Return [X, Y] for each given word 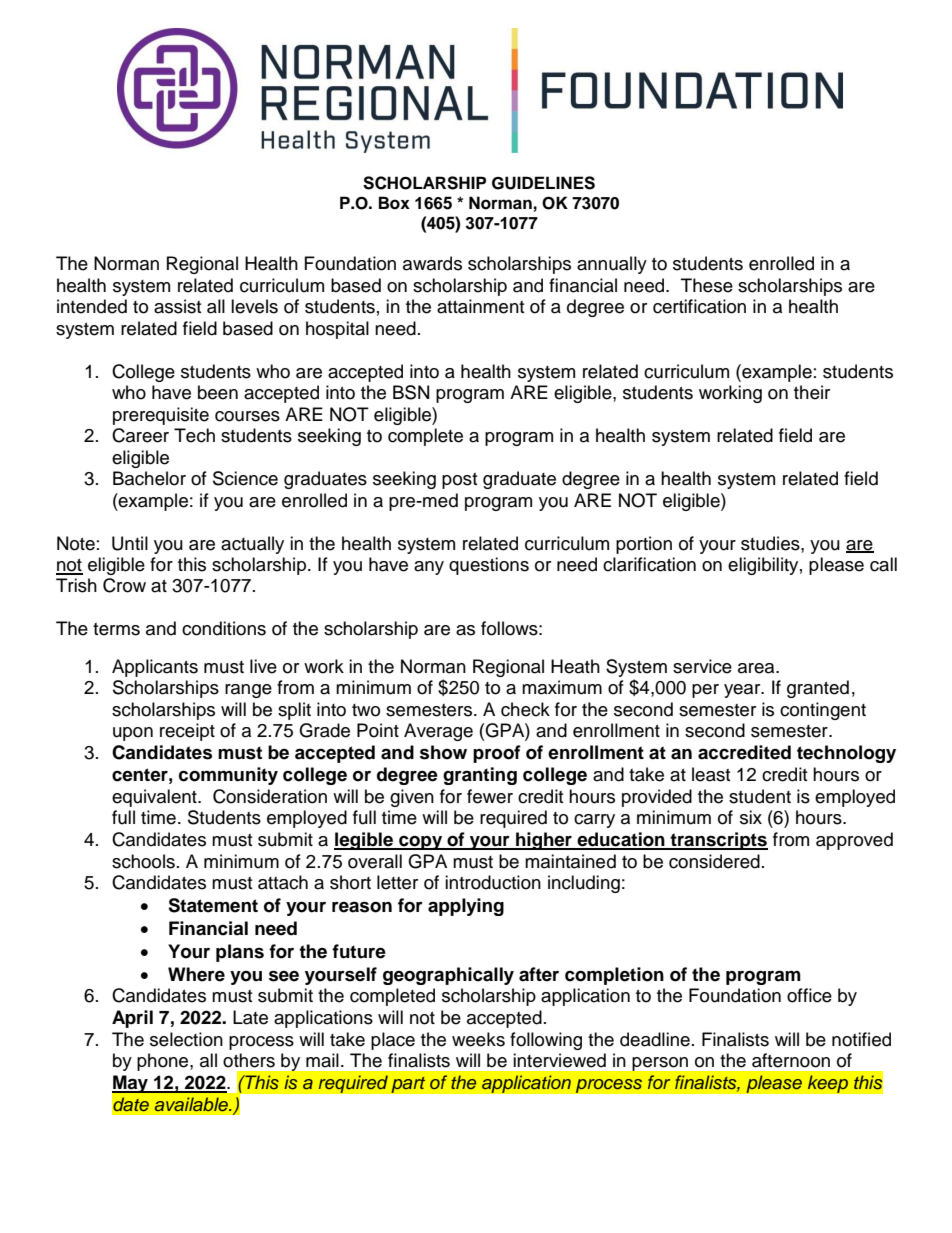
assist [177, 306]
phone [164, 1062]
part [408, 1084]
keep [828, 1084]
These [707, 285]
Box [394, 203]
